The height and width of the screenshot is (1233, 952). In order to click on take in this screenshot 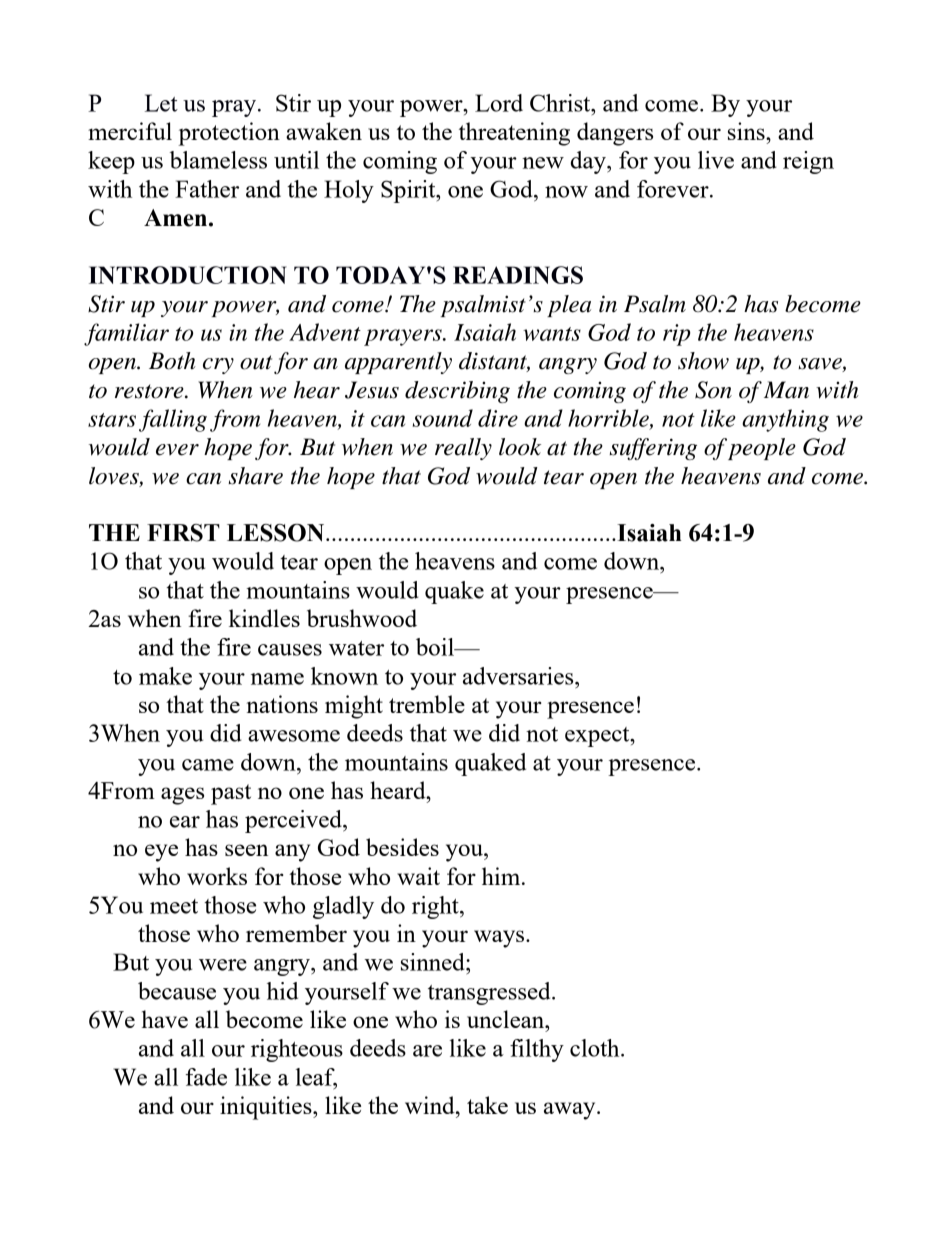, I will do `click(487, 1105)`.
